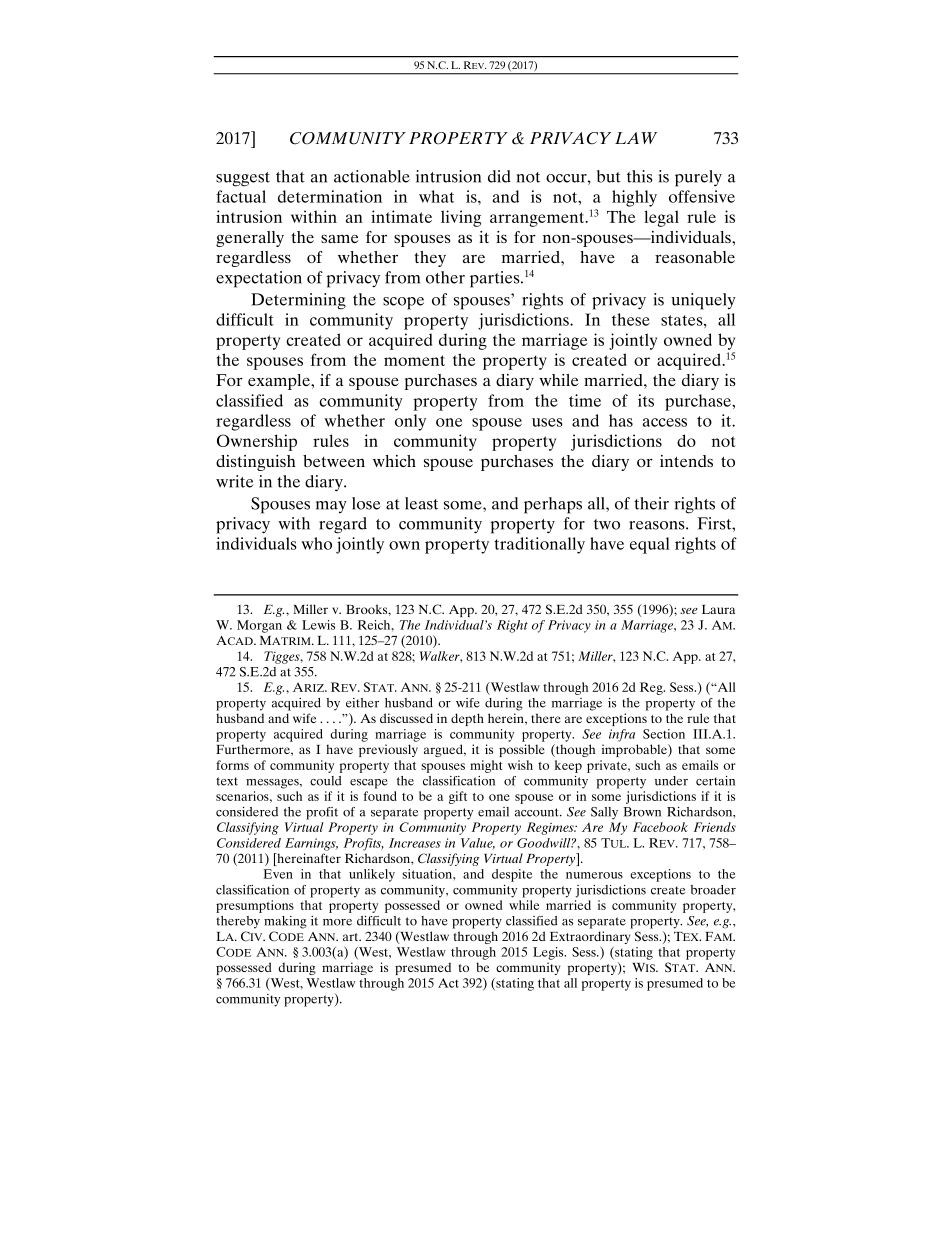  Describe the element at coordinates (664, 734) in the page. I see `Section` at that location.
